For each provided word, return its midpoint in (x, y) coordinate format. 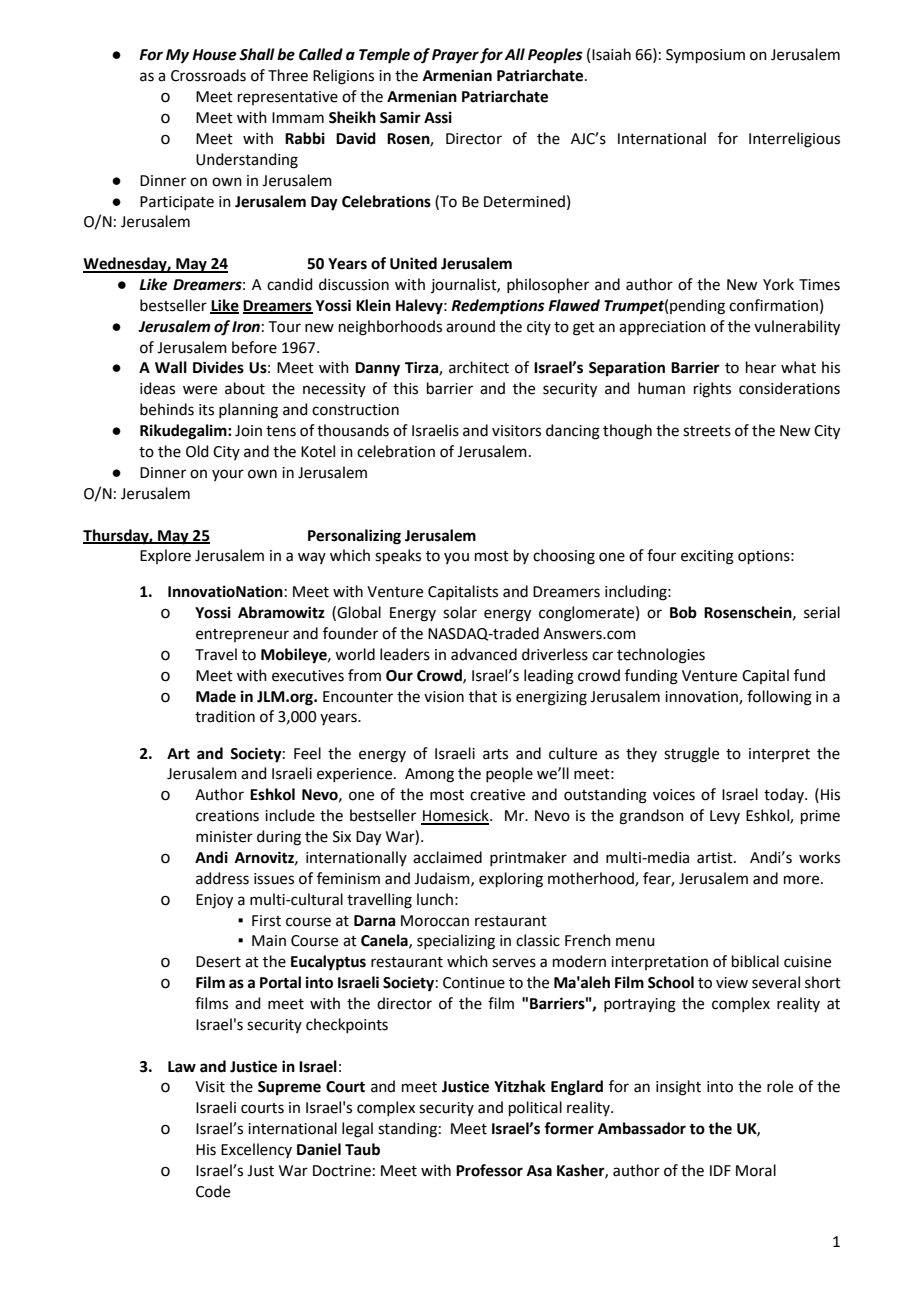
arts (495, 754)
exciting (707, 557)
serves (514, 963)
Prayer (455, 56)
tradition (225, 716)
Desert (218, 962)
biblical (755, 961)
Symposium (705, 56)
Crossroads (208, 75)
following (779, 698)
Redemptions (498, 307)
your (228, 475)
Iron (246, 327)
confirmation (773, 305)
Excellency (256, 1150)
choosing (564, 557)
